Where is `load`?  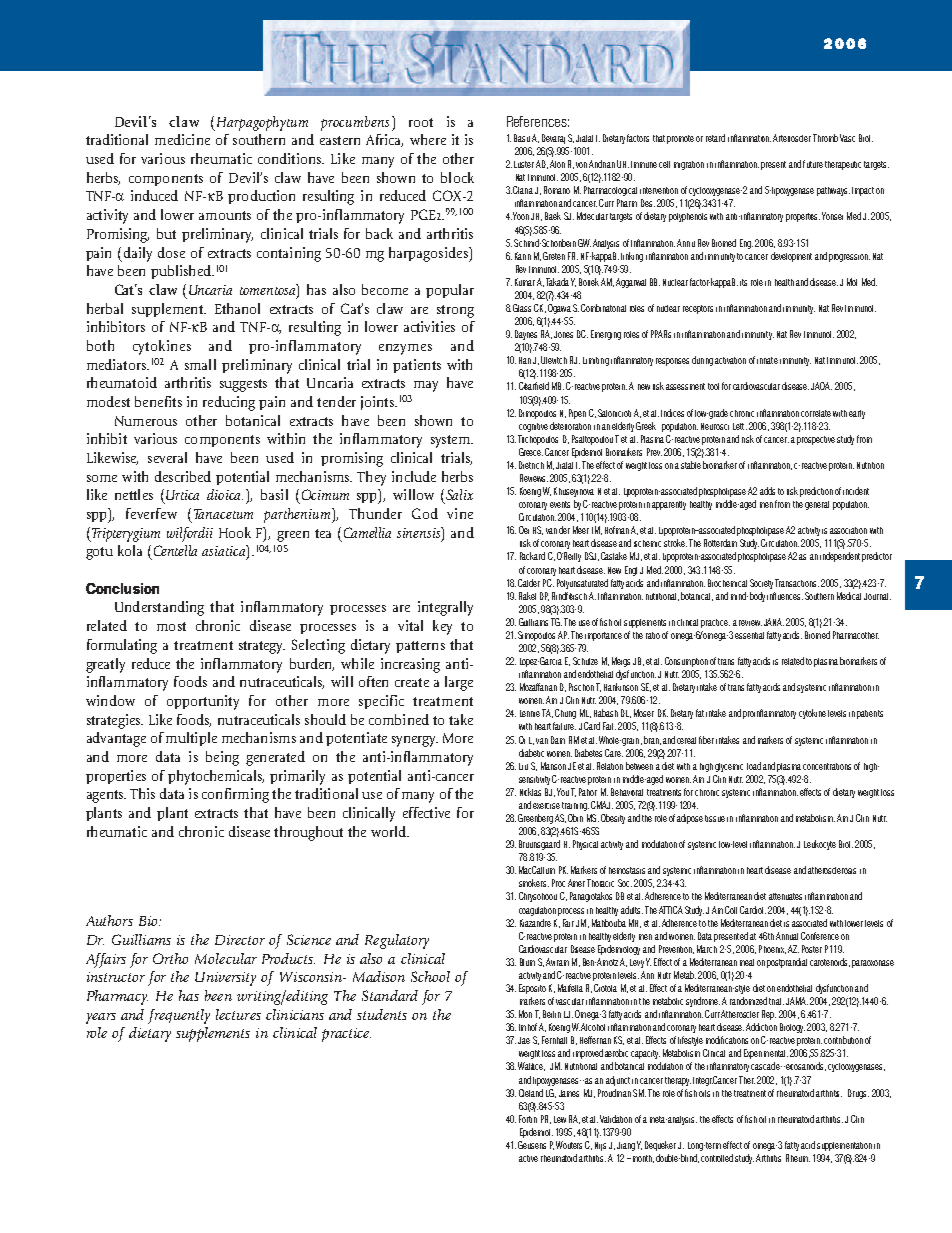 load is located at coordinates (754, 766).
